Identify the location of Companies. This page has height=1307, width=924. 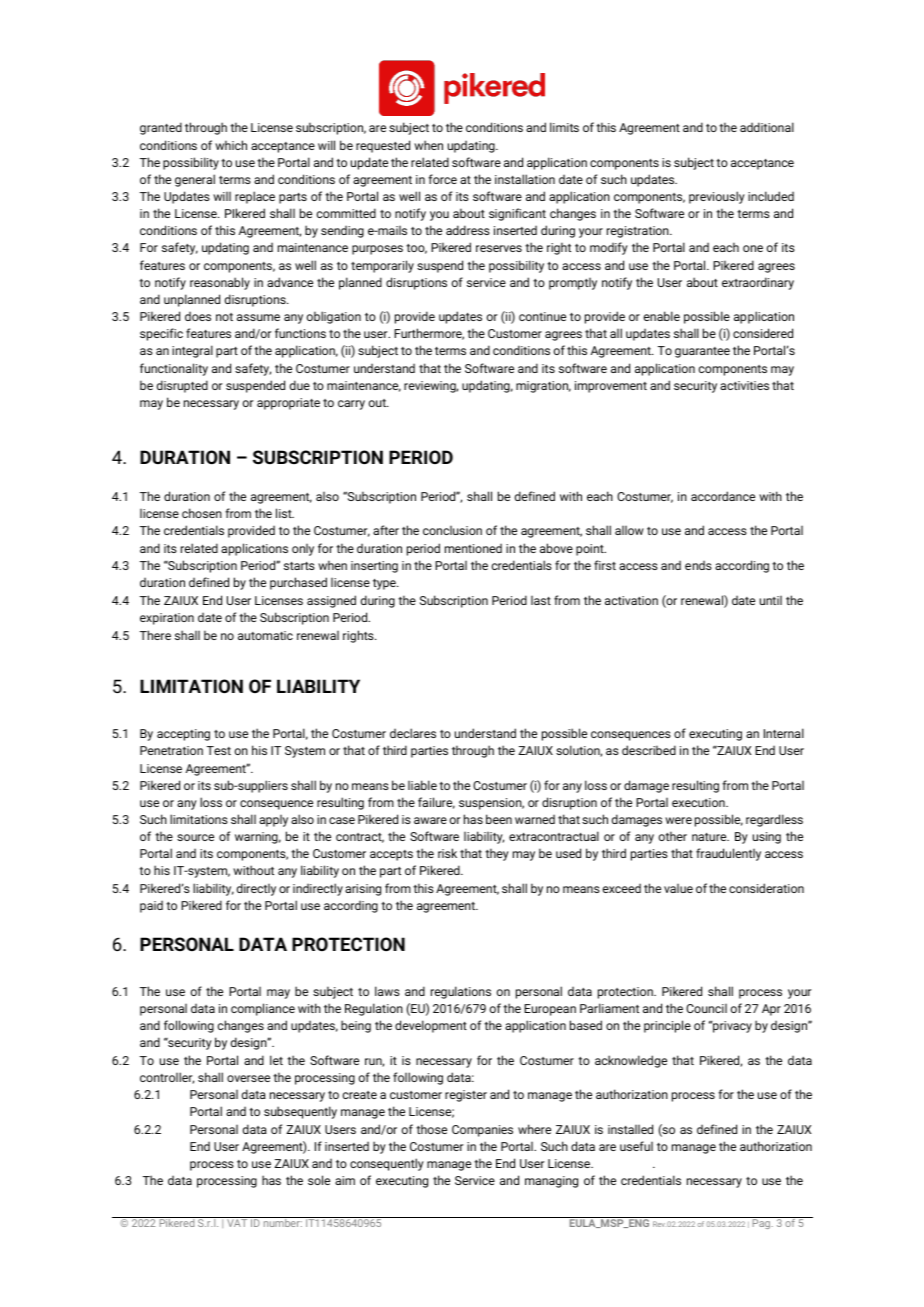
(482, 1131).
